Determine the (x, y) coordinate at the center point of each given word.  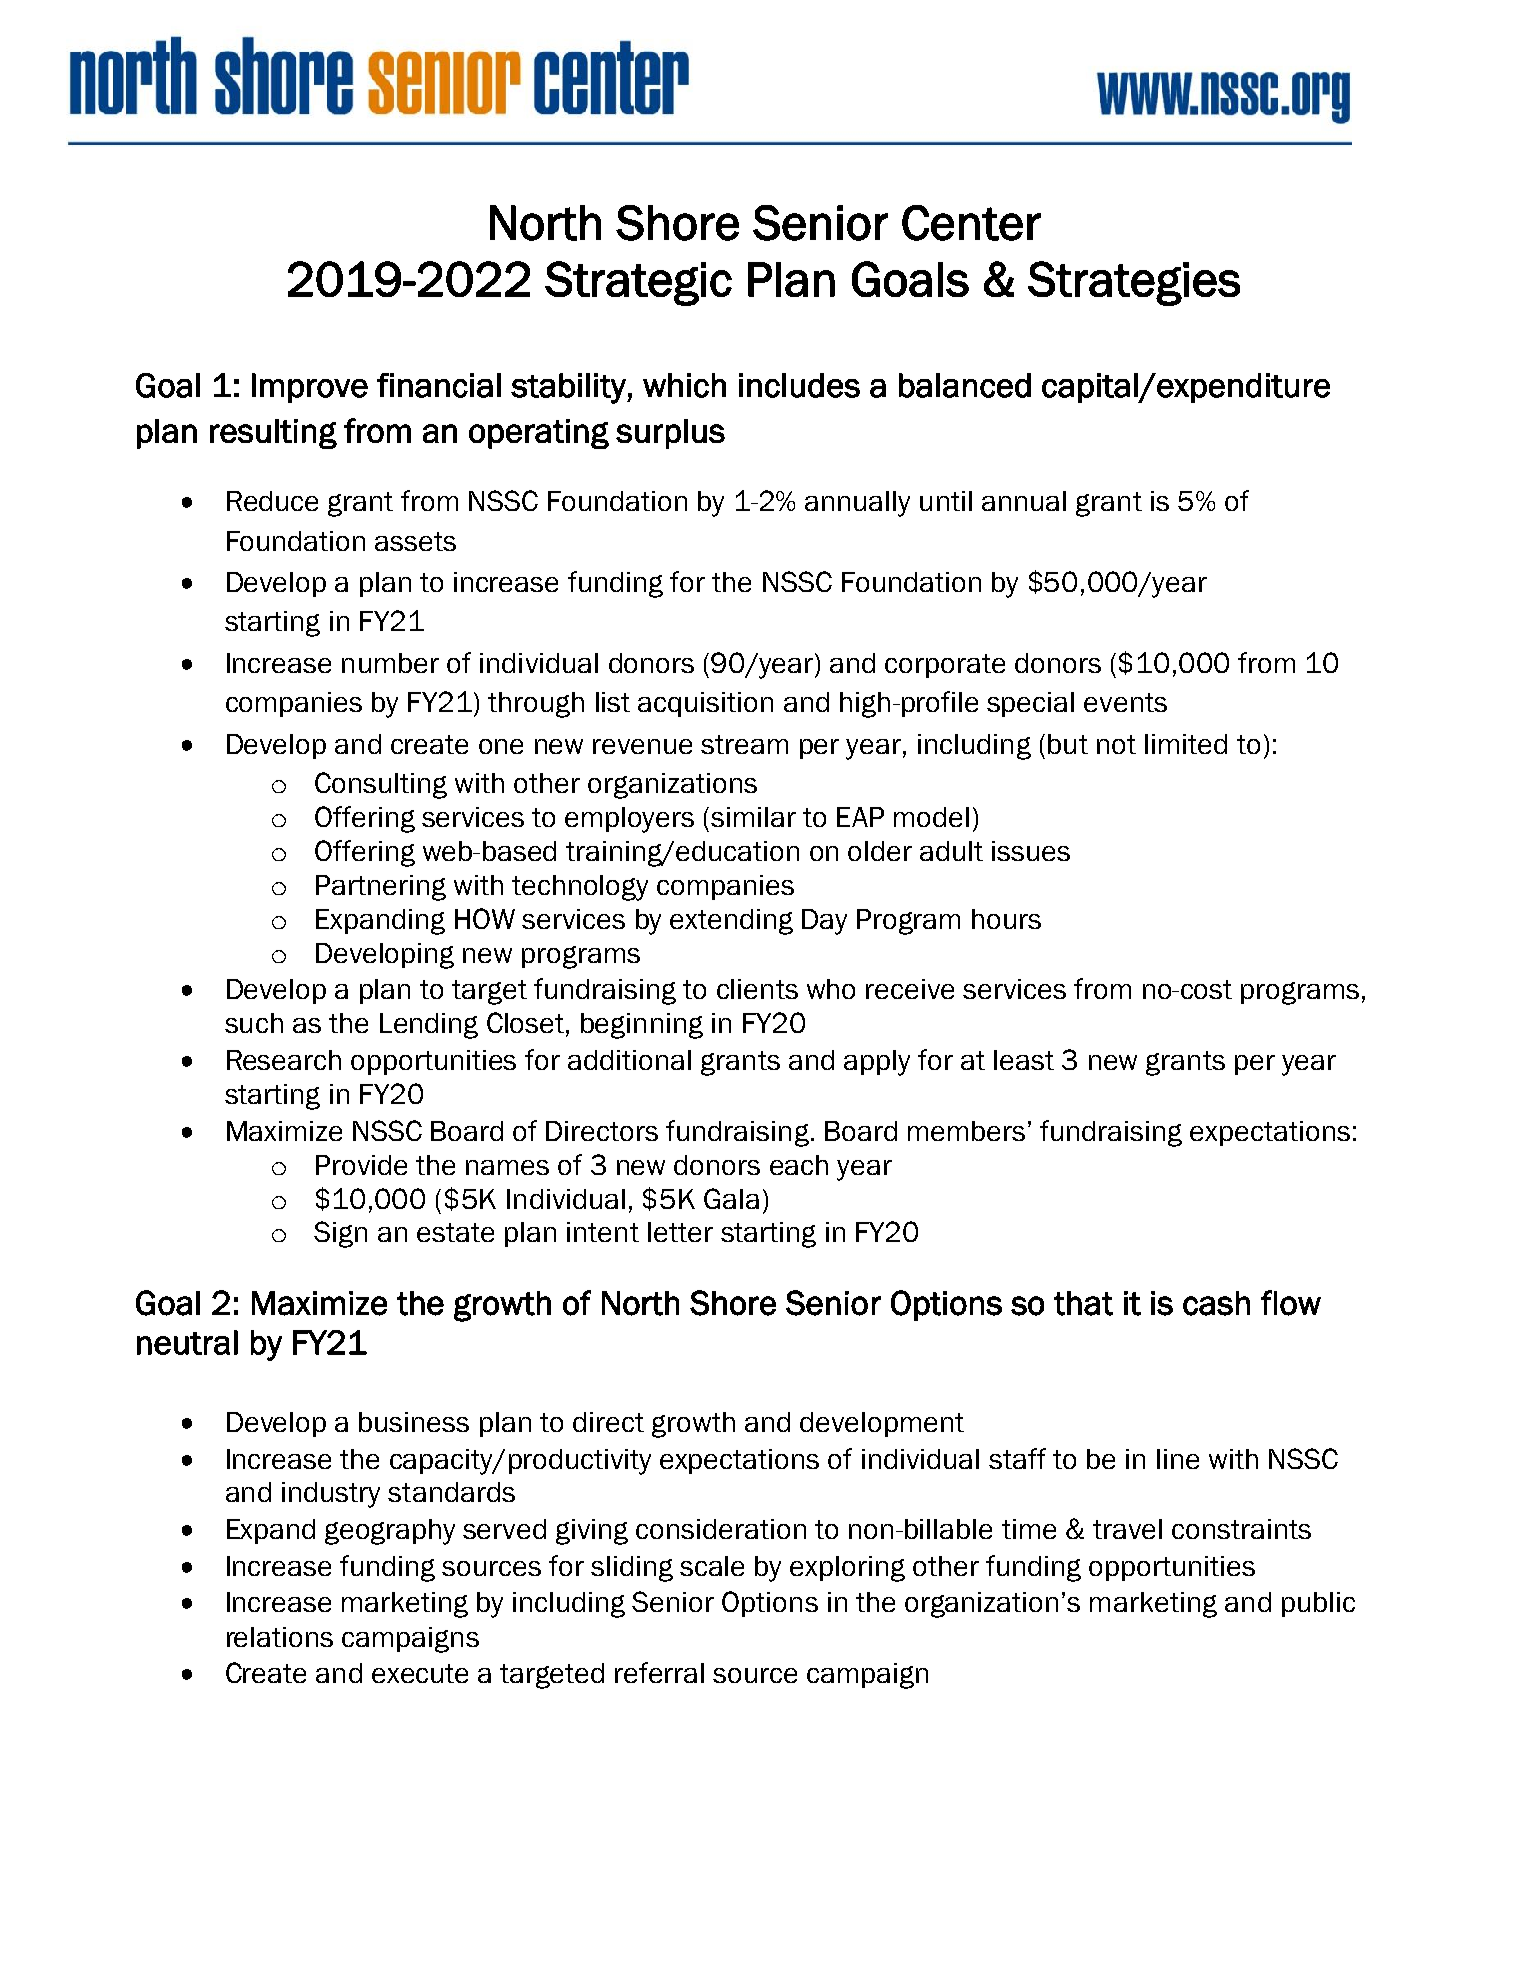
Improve (310, 388)
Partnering (381, 888)
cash (1216, 1303)
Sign (340, 1234)
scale (712, 1566)
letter (680, 1232)
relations (280, 1637)
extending (731, 922)
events (1125, 702)
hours (1006, 919)
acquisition (705, 704)
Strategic (638, 283)
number (390, 663)
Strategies (1134, 283)
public (1318, 1604)
